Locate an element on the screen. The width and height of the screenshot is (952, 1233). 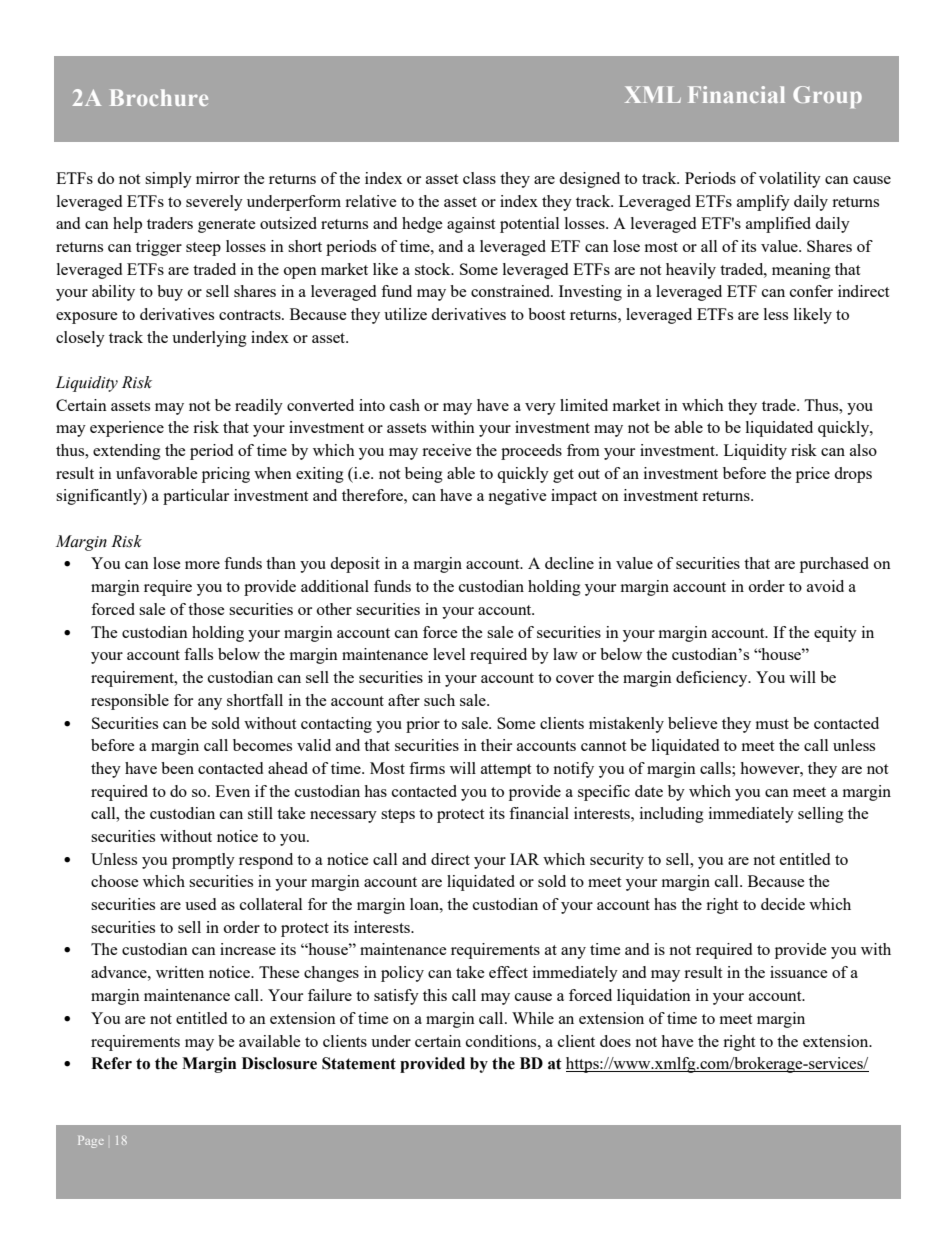
Refer is located at coordinates (111, 1063).
